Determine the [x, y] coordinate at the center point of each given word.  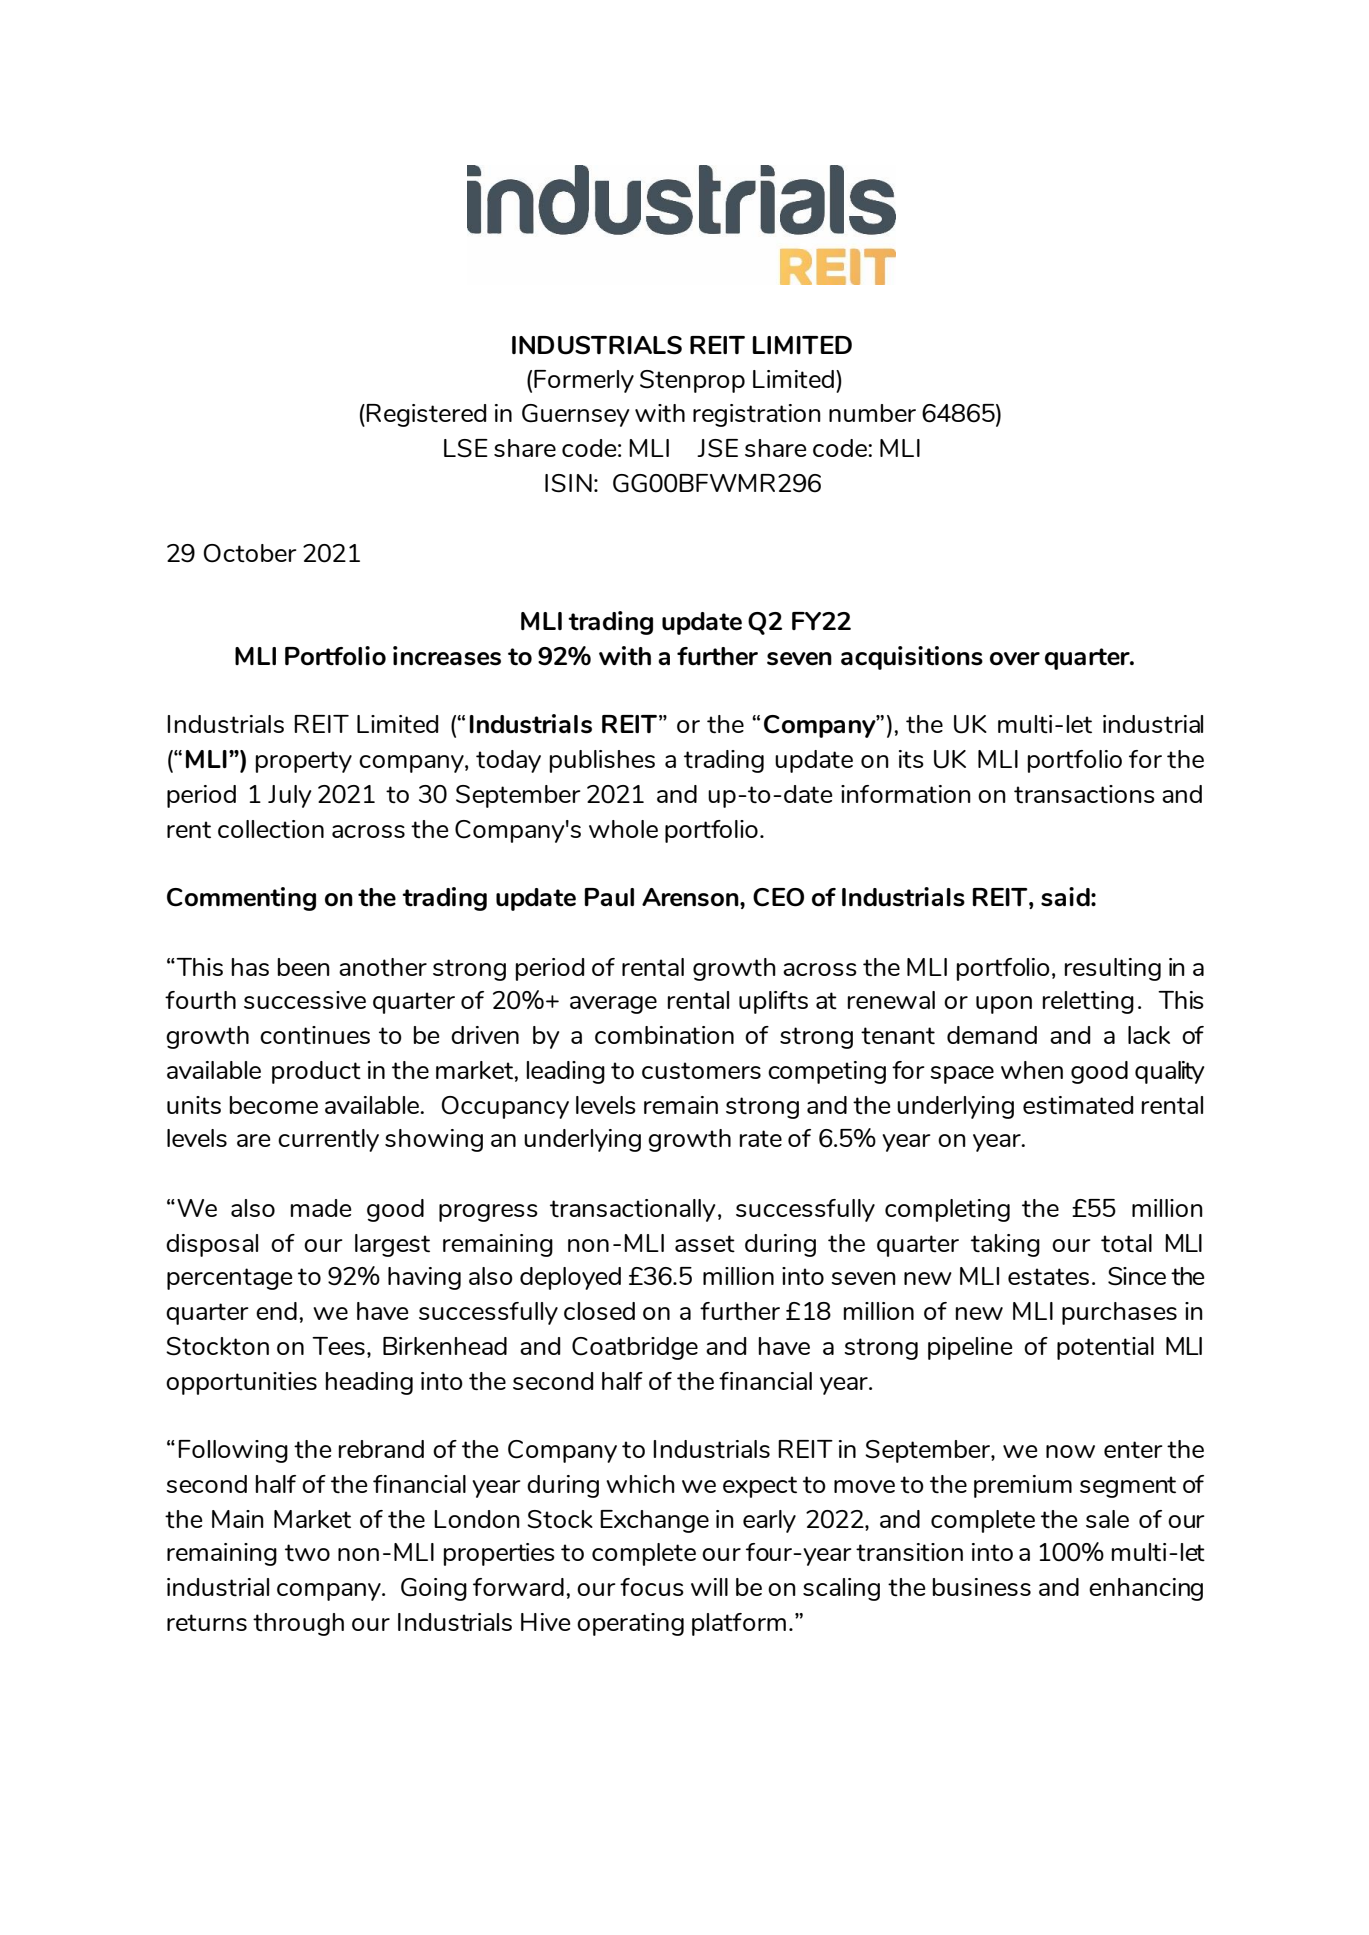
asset [705, 1243]
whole [623, 829]
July [290, 796]
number [872, 413]
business [982, 1587]
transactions [1084, 794]
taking [1005, 1245]
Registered [426, 415]
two [307, 1552]
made [321, 1208]
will [709, 1587]
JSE [717, 448]
